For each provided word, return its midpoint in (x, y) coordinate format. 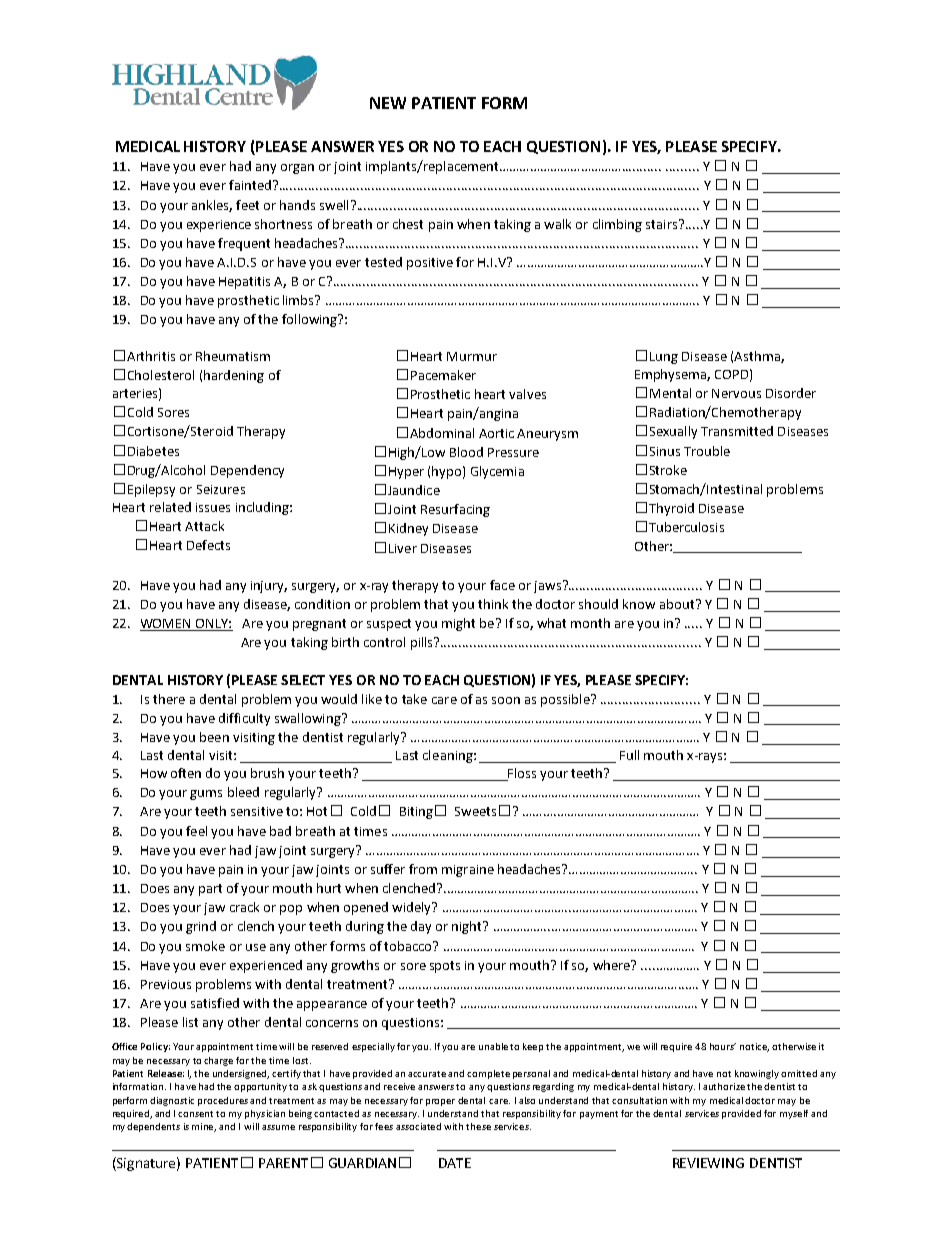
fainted (250, 185)
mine (204, 1127)
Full (629, 755)
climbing (617, 225)
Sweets (475, 811)
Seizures (221, 489)
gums (206, 795)
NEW (388, 103)
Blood (466, 452)
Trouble (707, 451)
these (478, 1126)
